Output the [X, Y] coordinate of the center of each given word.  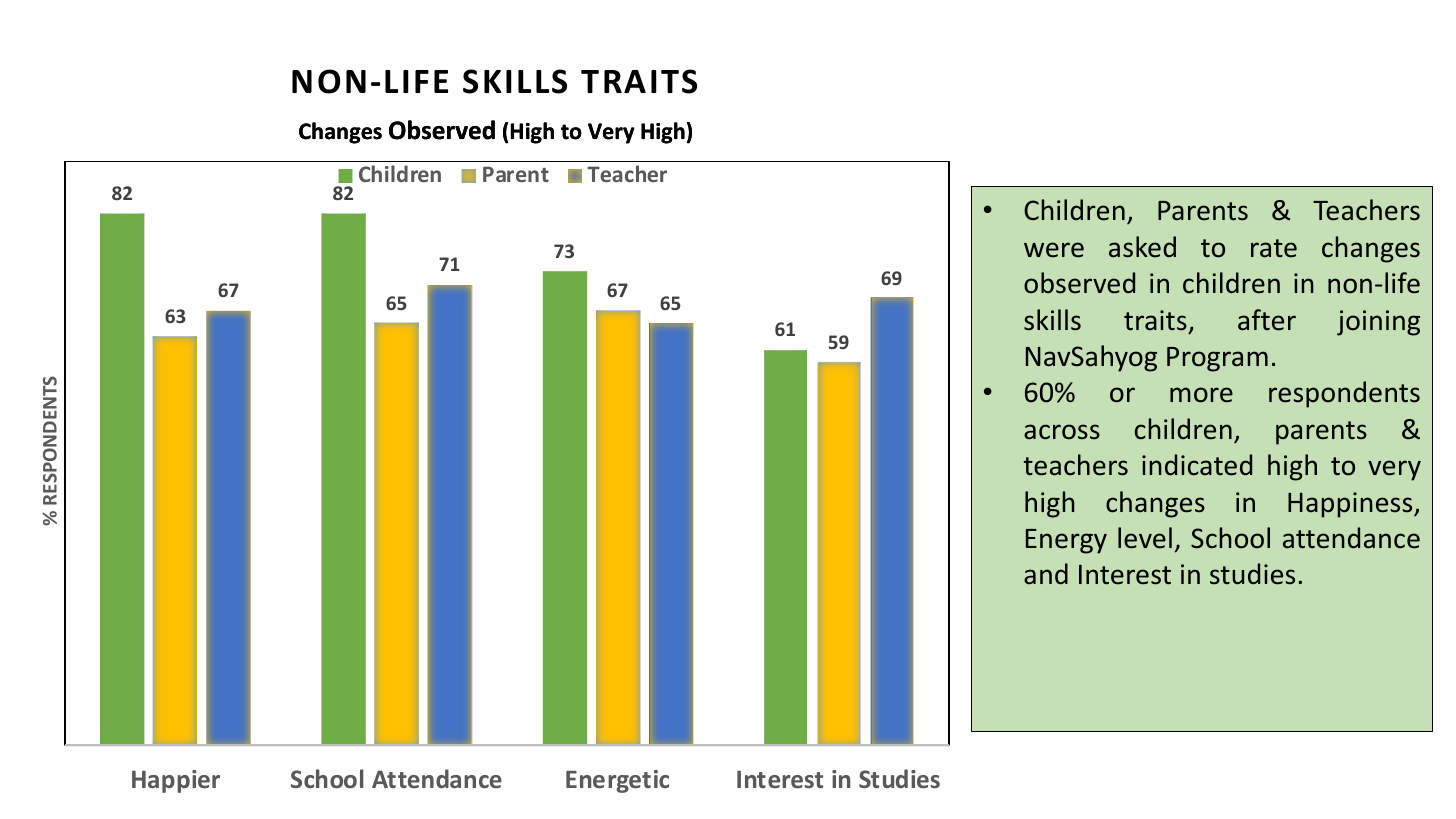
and [1046, 574]
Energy [1066, 541]
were [1054, 250]
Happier [176, 781]
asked [1142, 247]
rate [1274, 248]
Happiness [1351, 505]
